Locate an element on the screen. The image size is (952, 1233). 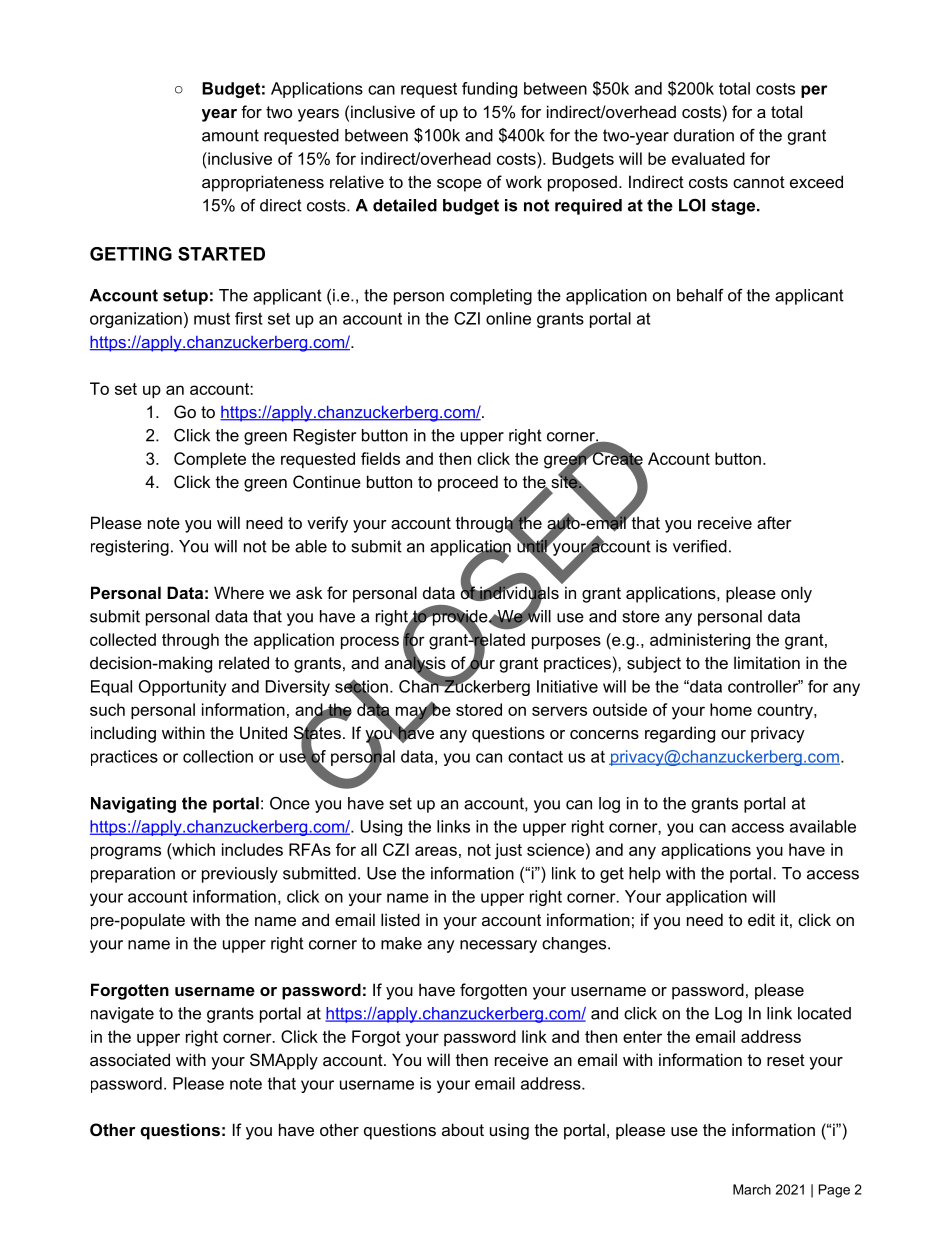
funding is located at coordinates (489, 90).
